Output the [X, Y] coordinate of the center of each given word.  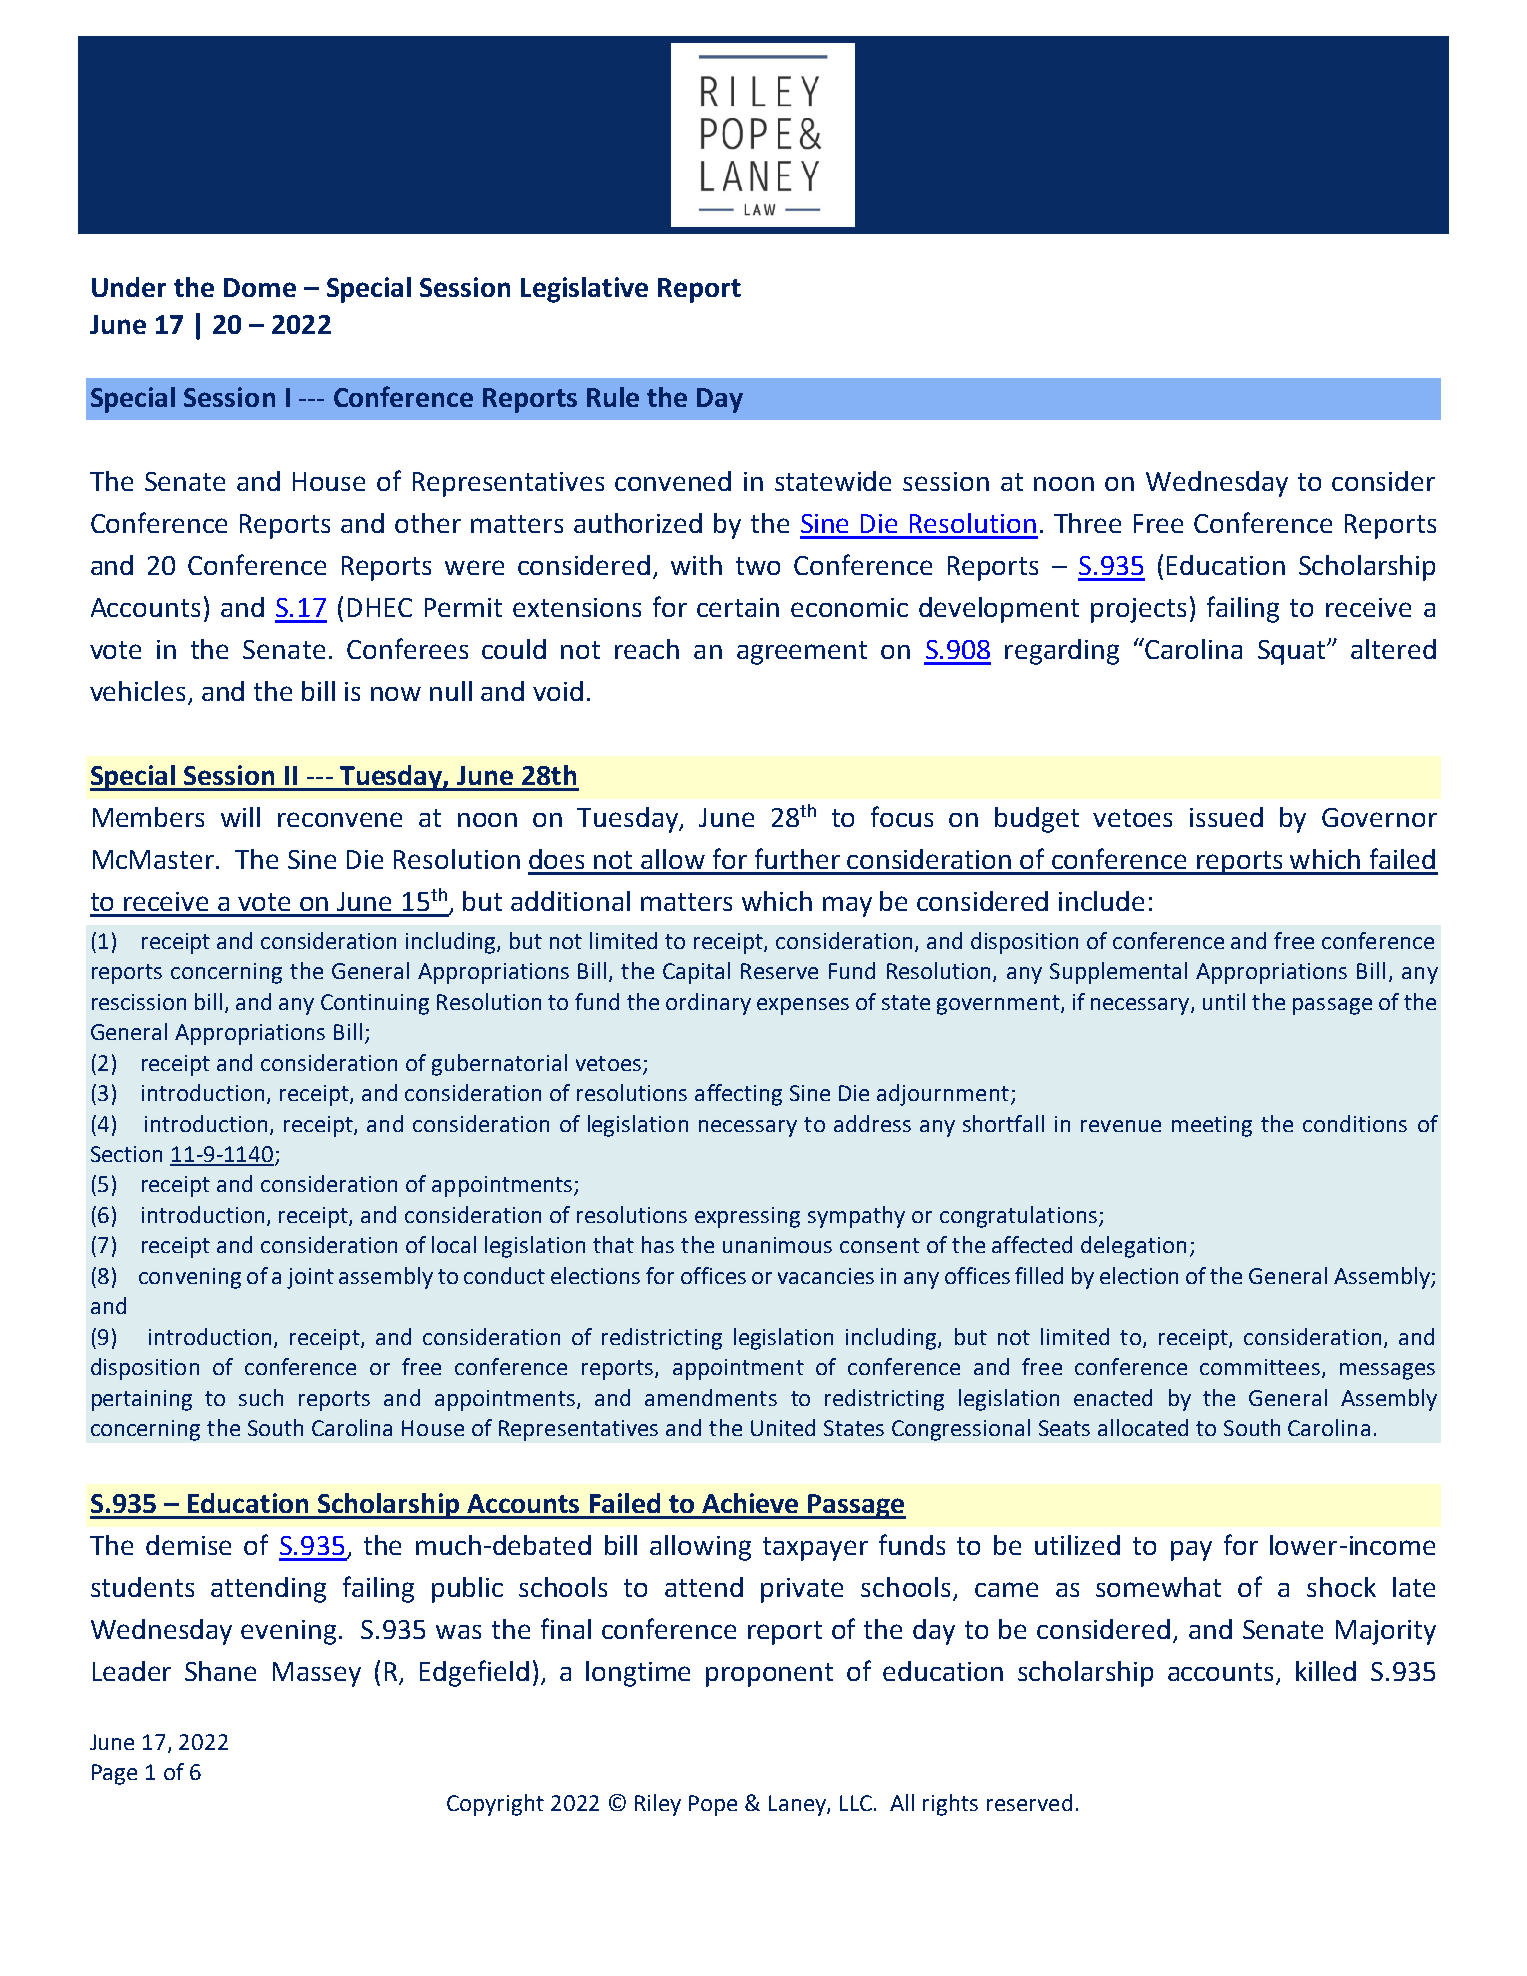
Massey [317, 1674]
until [1224, 1001]
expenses [803, 1006]
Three [1087, 523]
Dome [260, 287]
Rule [613, 397]
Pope [713, 1805]
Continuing [375, 1004]
